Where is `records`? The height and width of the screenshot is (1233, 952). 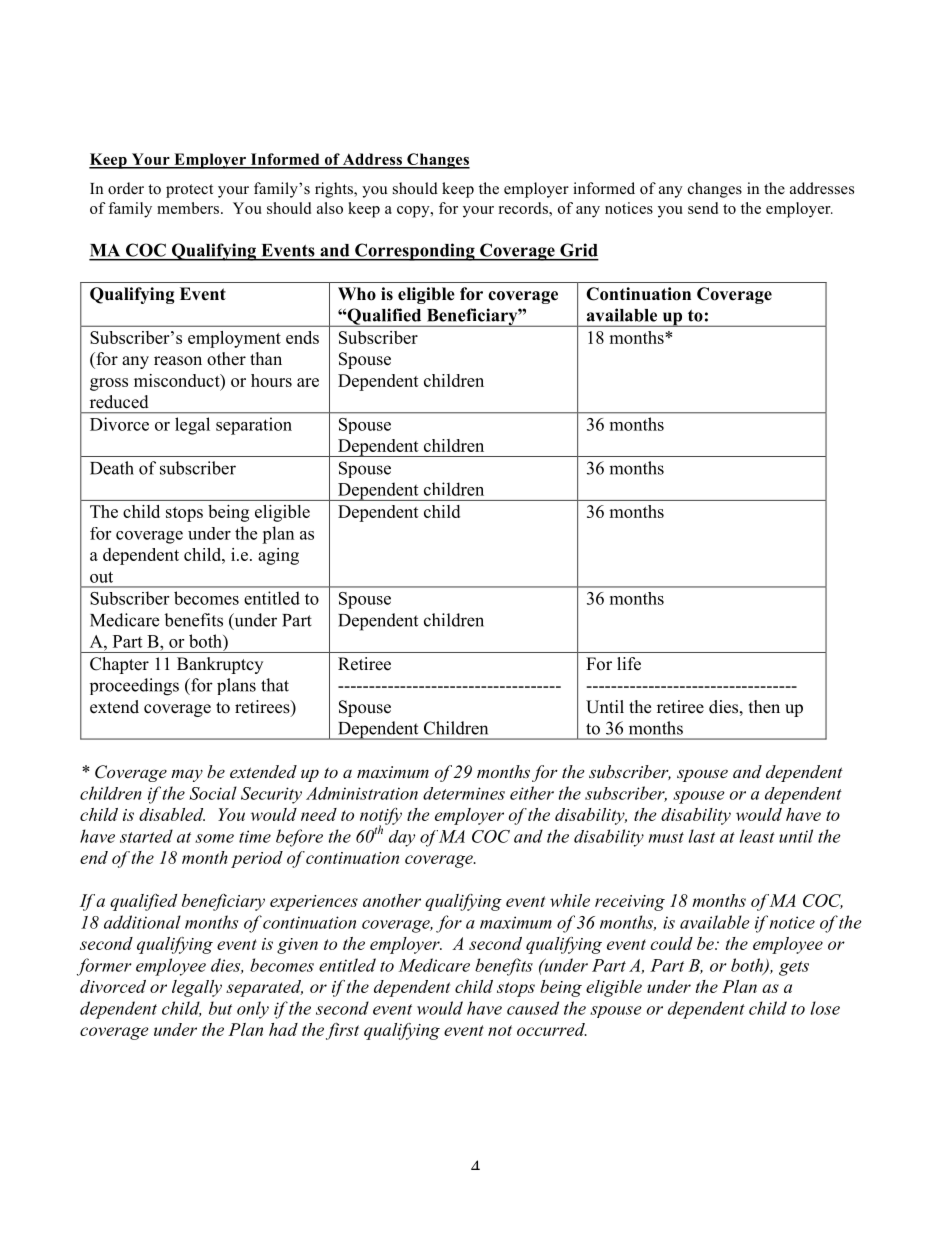
records is located at coordinates (524, 208).
